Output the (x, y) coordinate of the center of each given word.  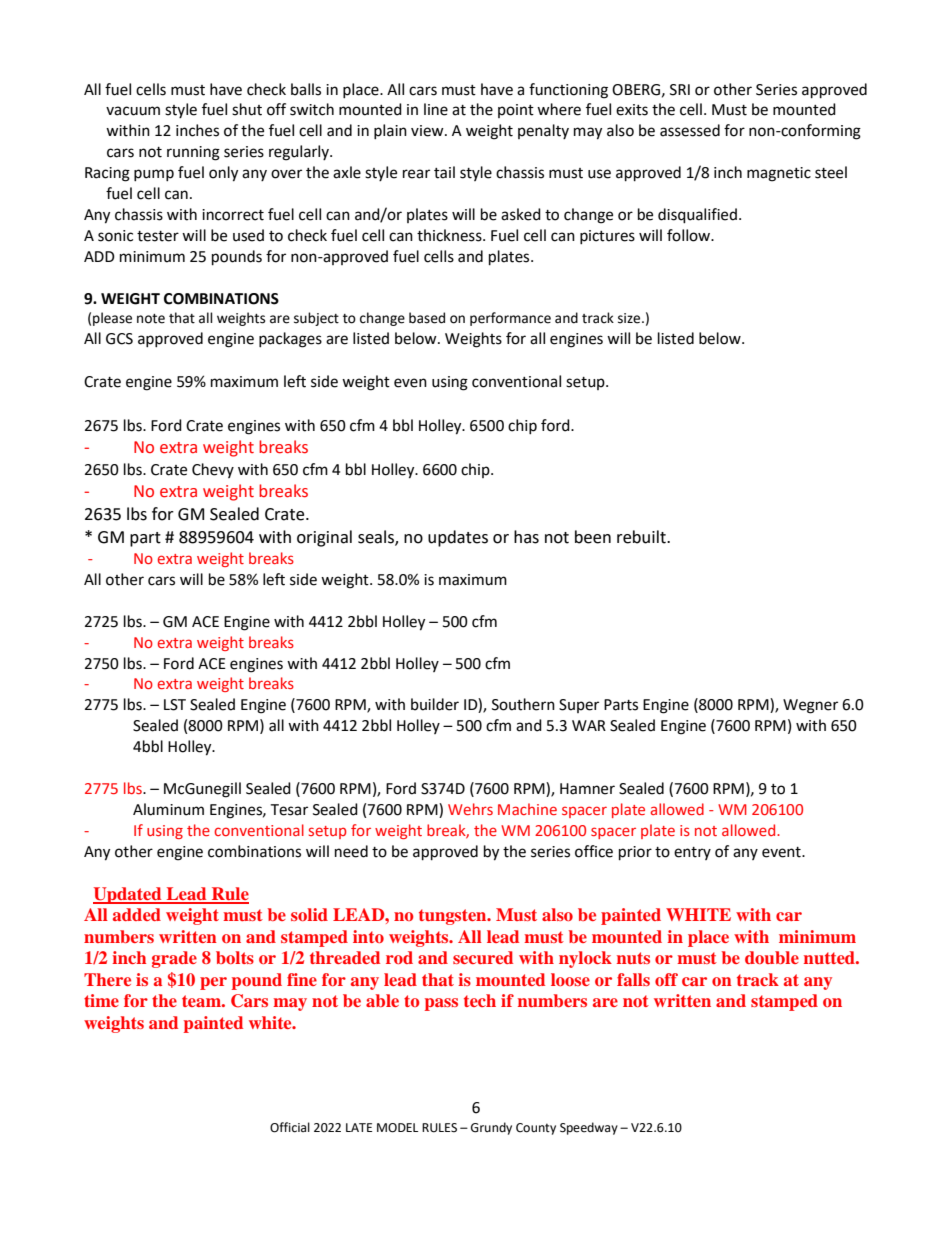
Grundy (491, 1128)
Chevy (213, 470)
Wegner (810, 706)
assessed (690, 130)
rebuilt (642, 537)
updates (458, 538)
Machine (527, 809)
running (193, 153)
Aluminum (168, 809)
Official (290, 1127)
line (436, 109)
